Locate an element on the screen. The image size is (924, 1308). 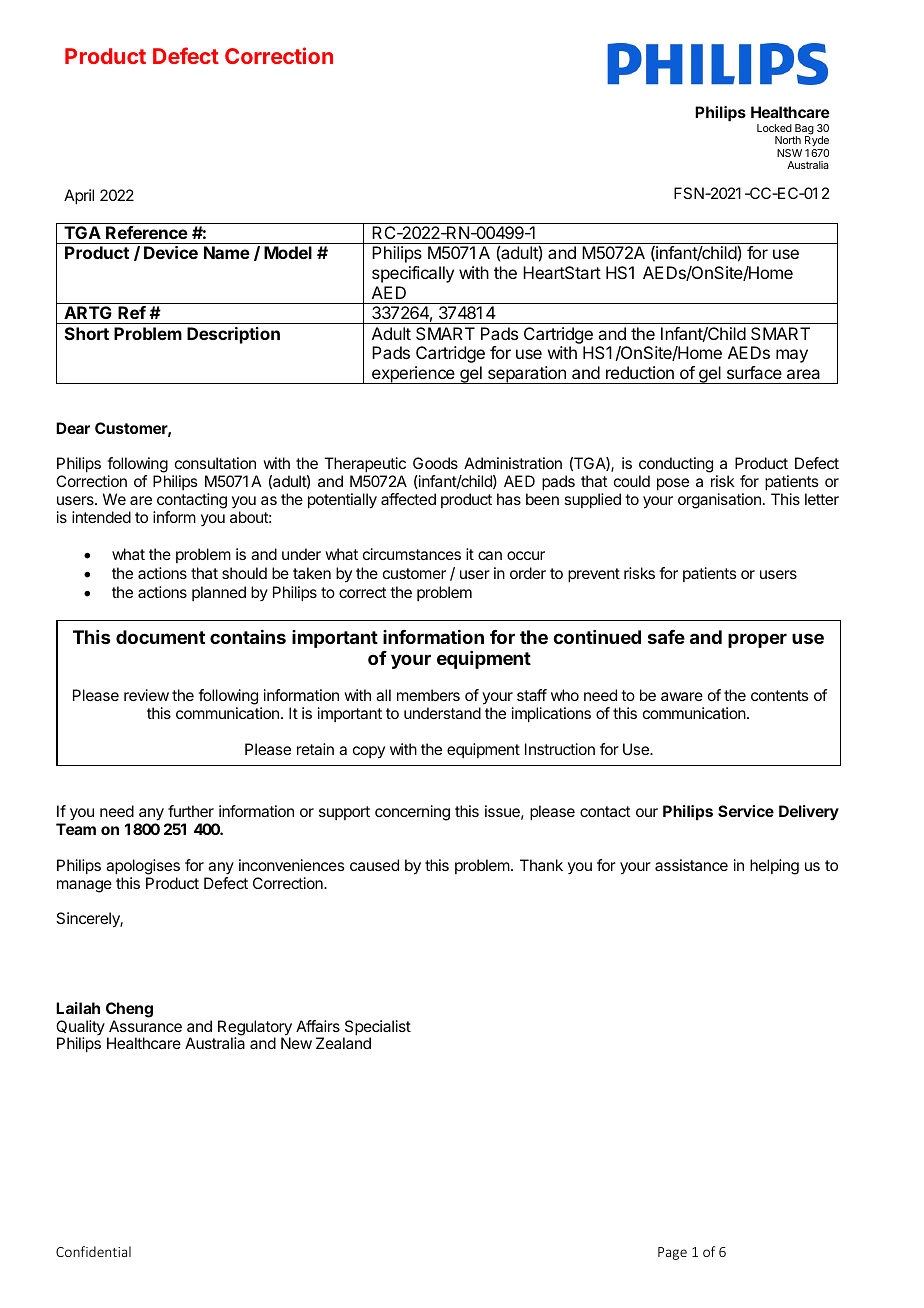
contents is located at coordinates (779, 695).
